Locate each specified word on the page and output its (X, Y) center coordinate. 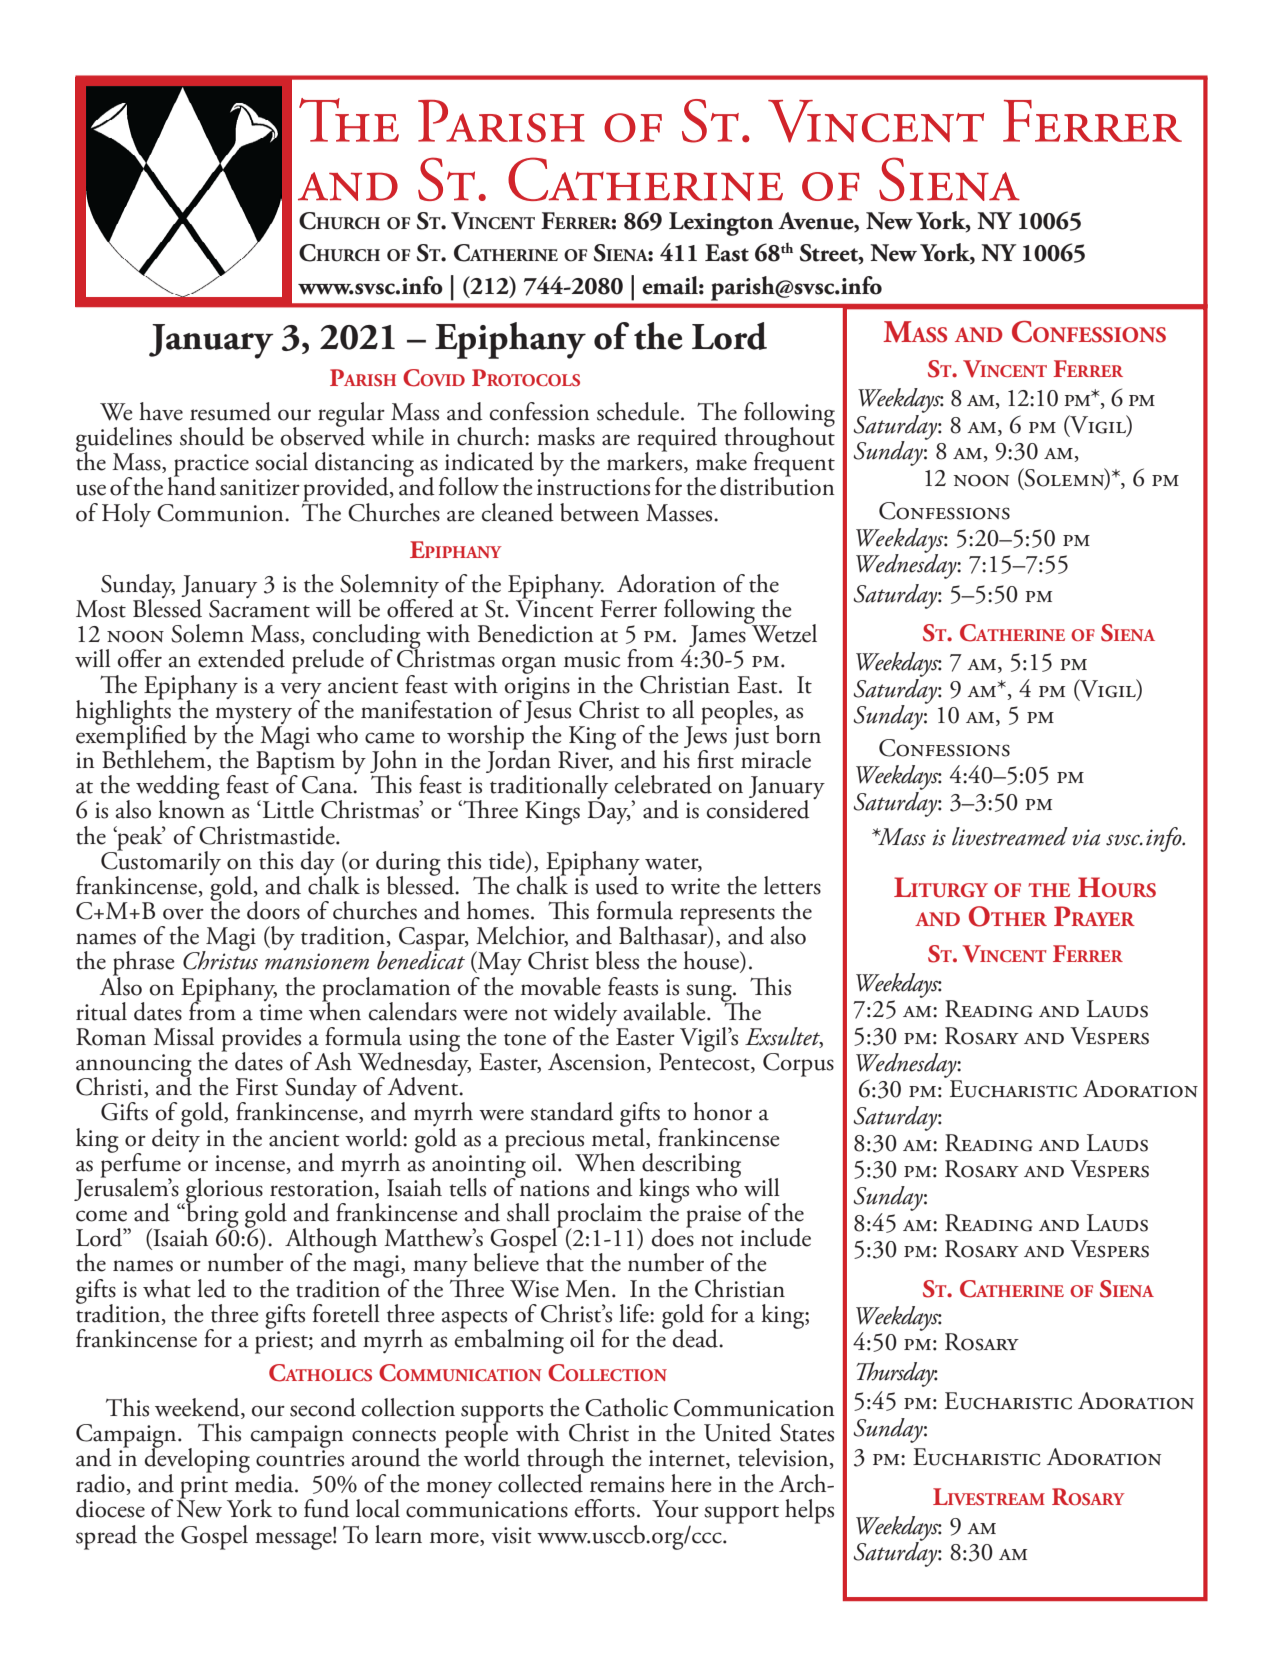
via (1086, 837)
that (565, 1262)
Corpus (798, 1065)
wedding (178, 788)
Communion (221, 513)
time (281, 1012)
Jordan (518, 762)
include (775, 1237)
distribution (777, 485)
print (204, 1487)
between (599, 512)
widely (585, 1015)
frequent (794, 464)
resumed (230, 411)
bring (212, 1215)
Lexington (721, 224)
